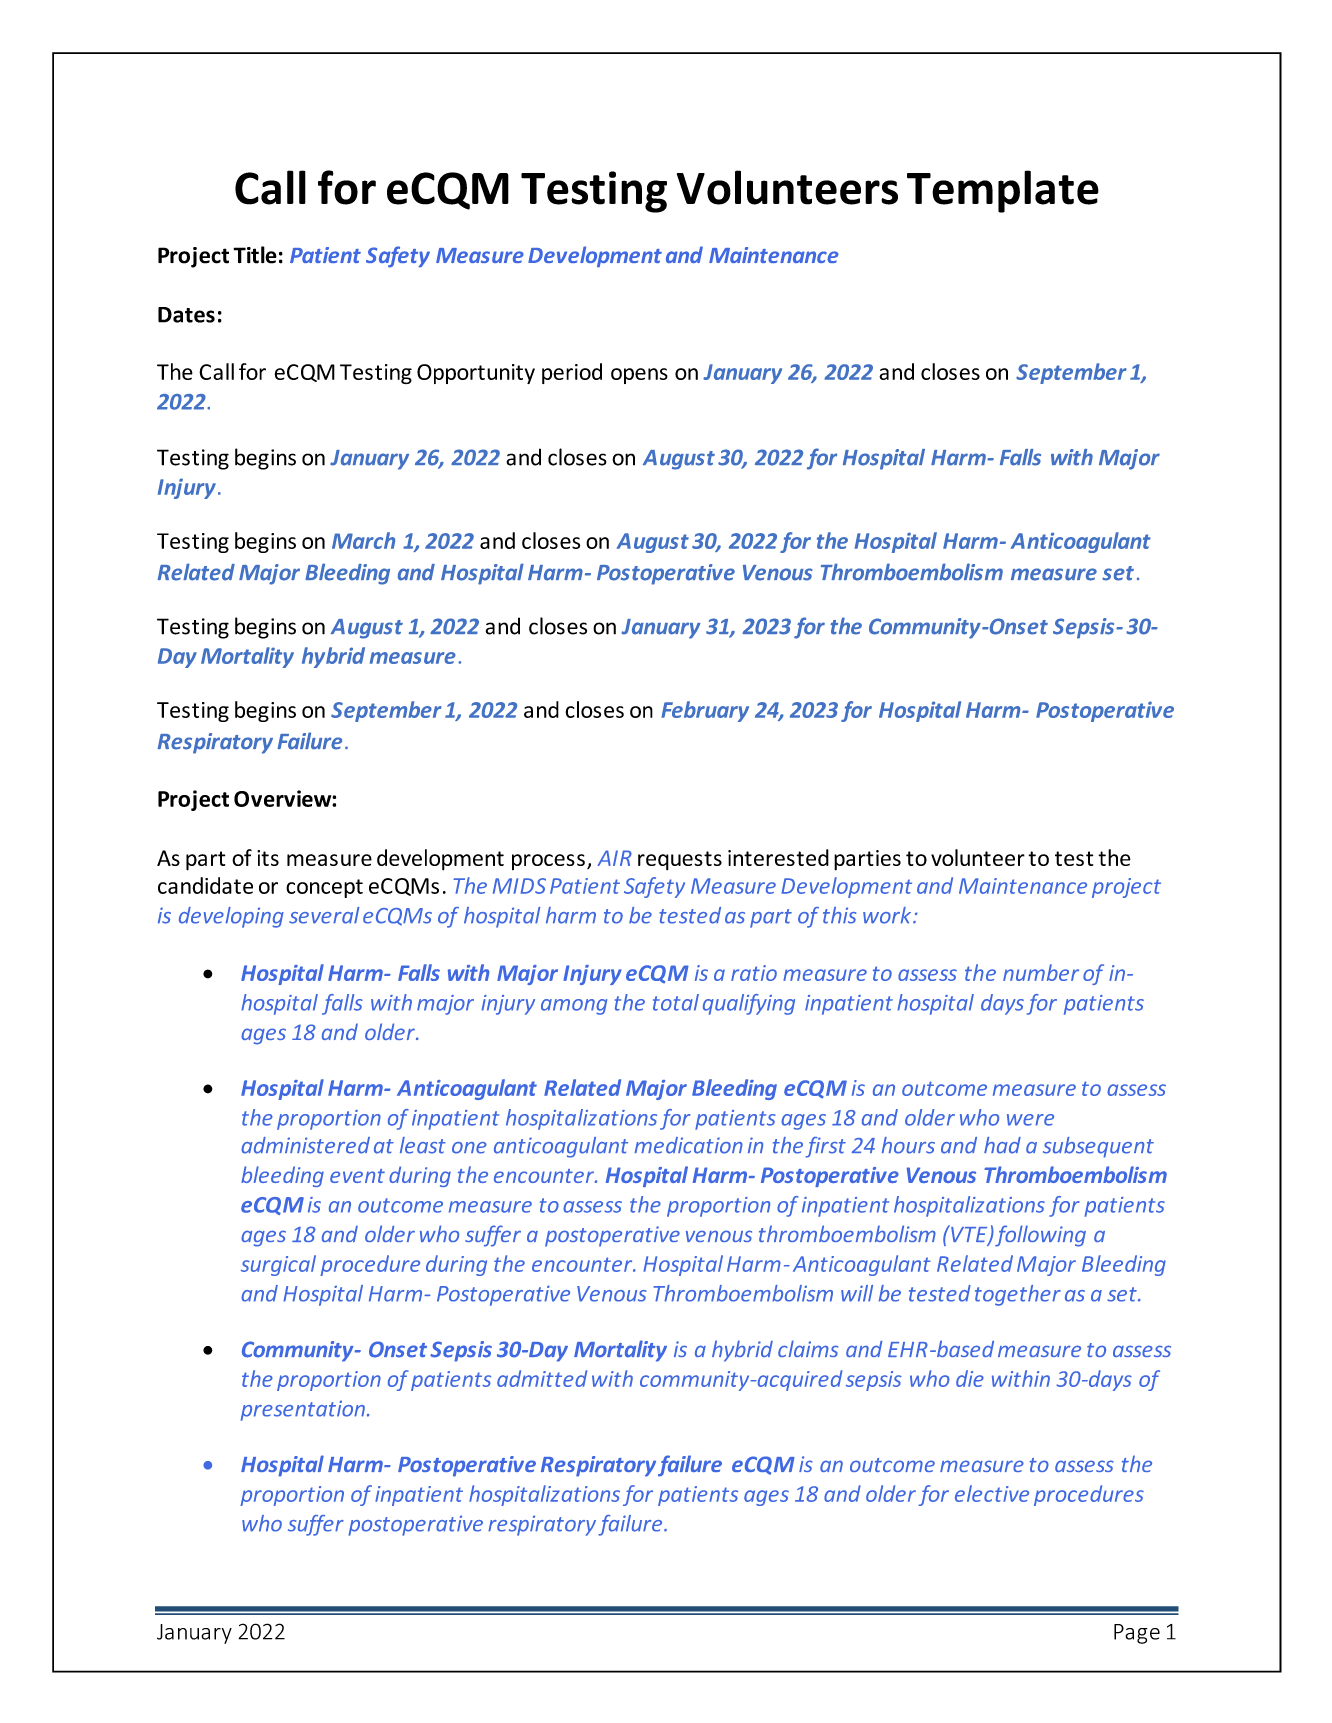  I want to click on March, so click(363, 540).
